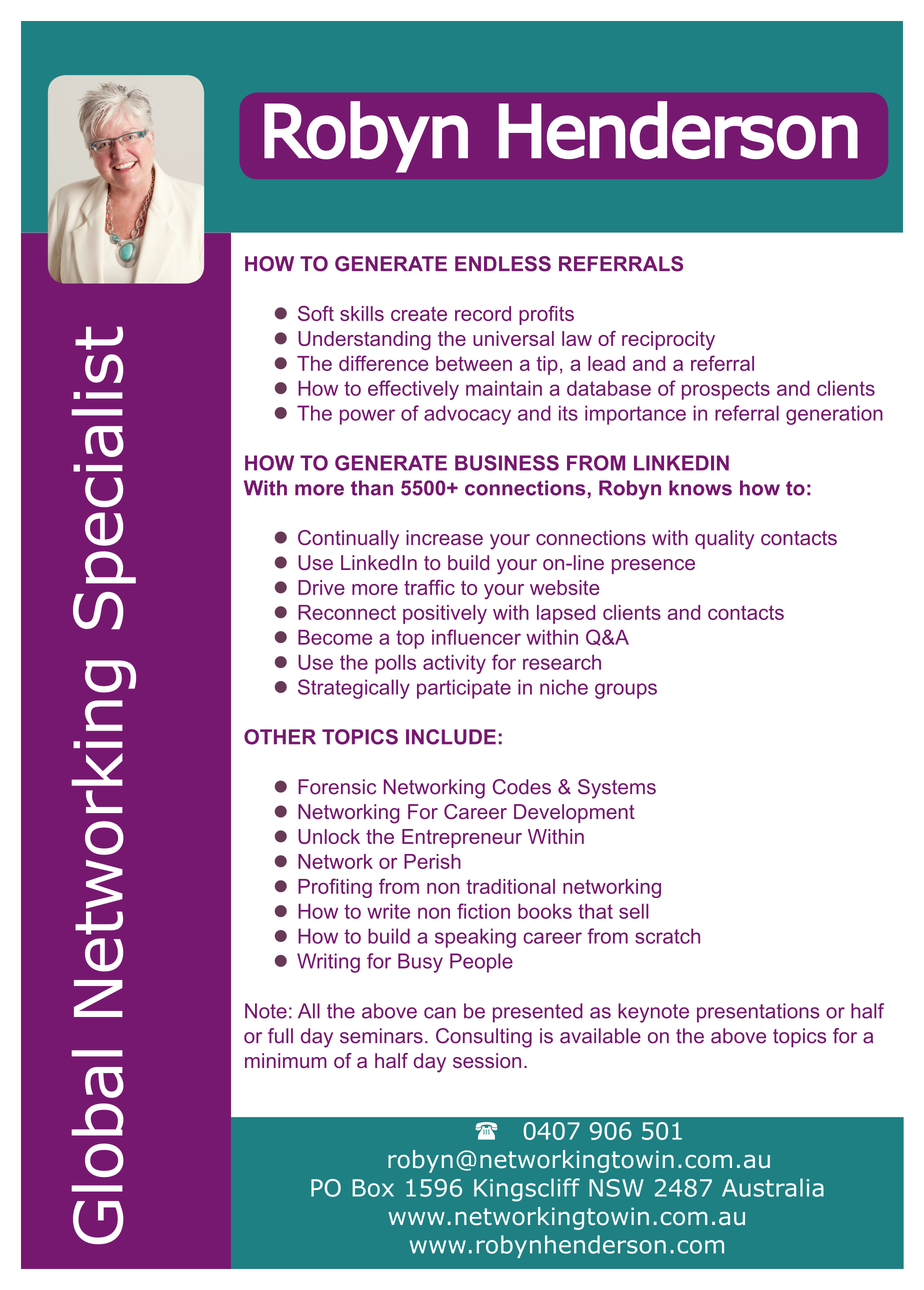 The image size is (924, 1290). What do you see at coordinates (564, 687) in the screenshot?
I see `niche` at bounding box center [564, 687].
